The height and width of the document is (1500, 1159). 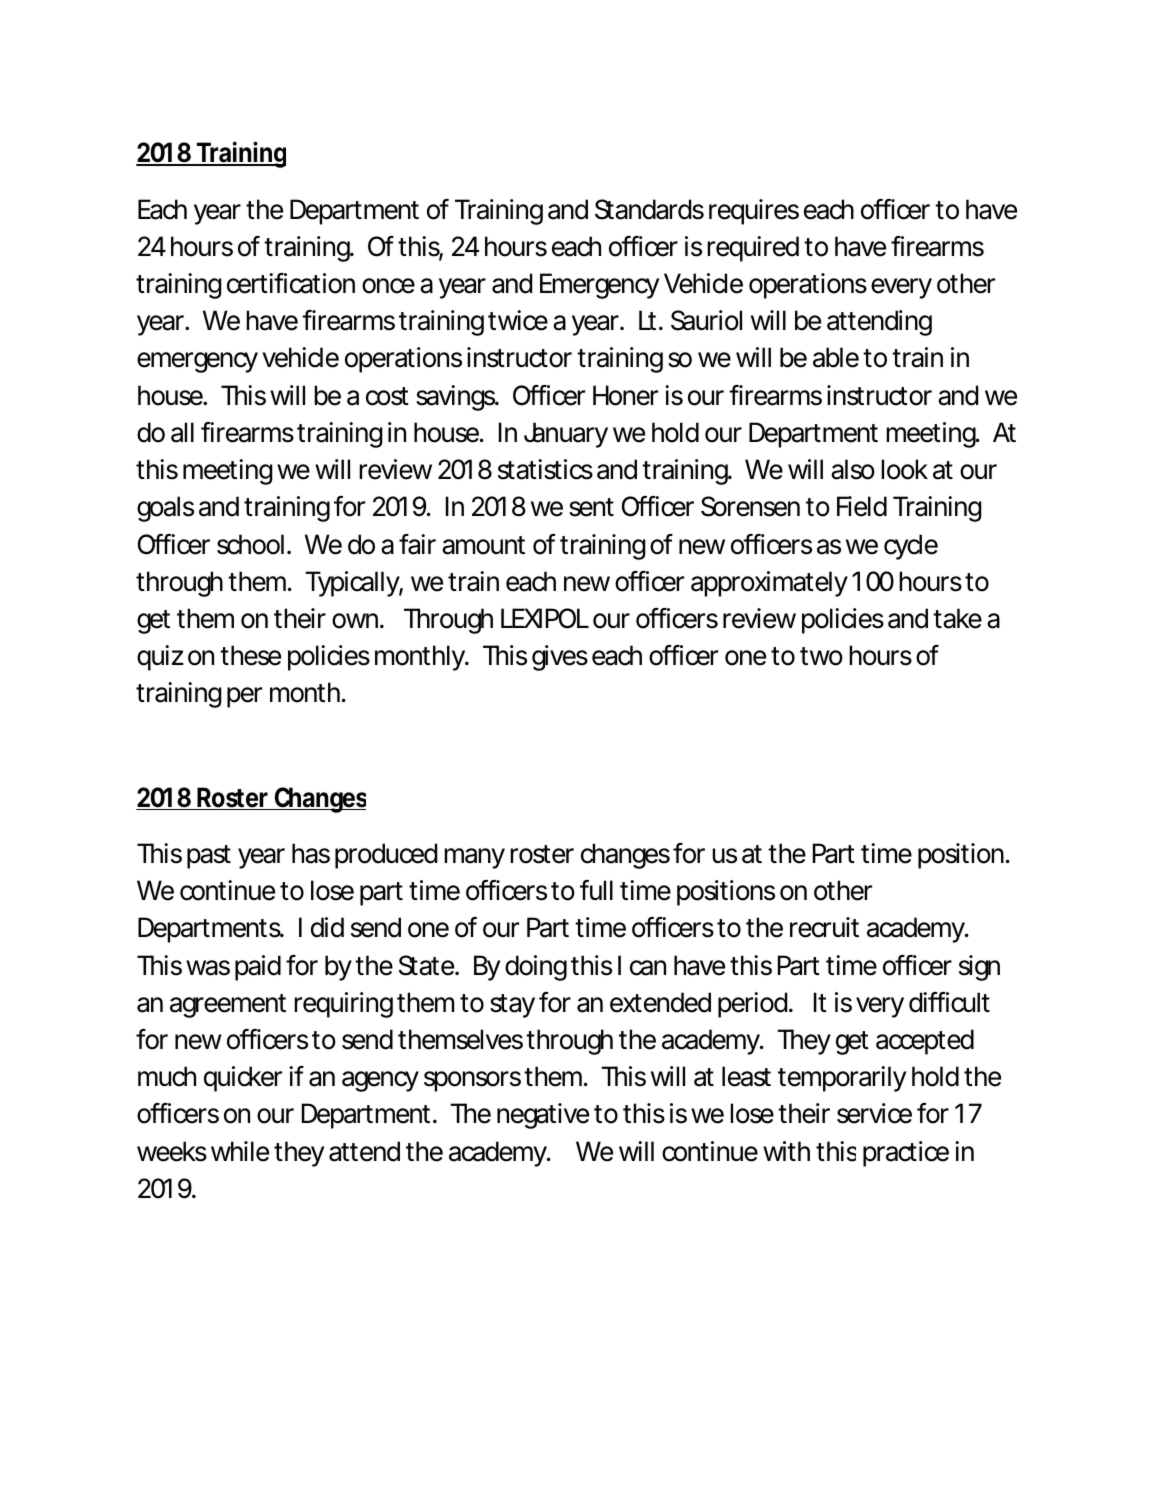 What do you see at coordinates (591, 507) in the document?
I see `sent` at bounding box center [591, 507].
